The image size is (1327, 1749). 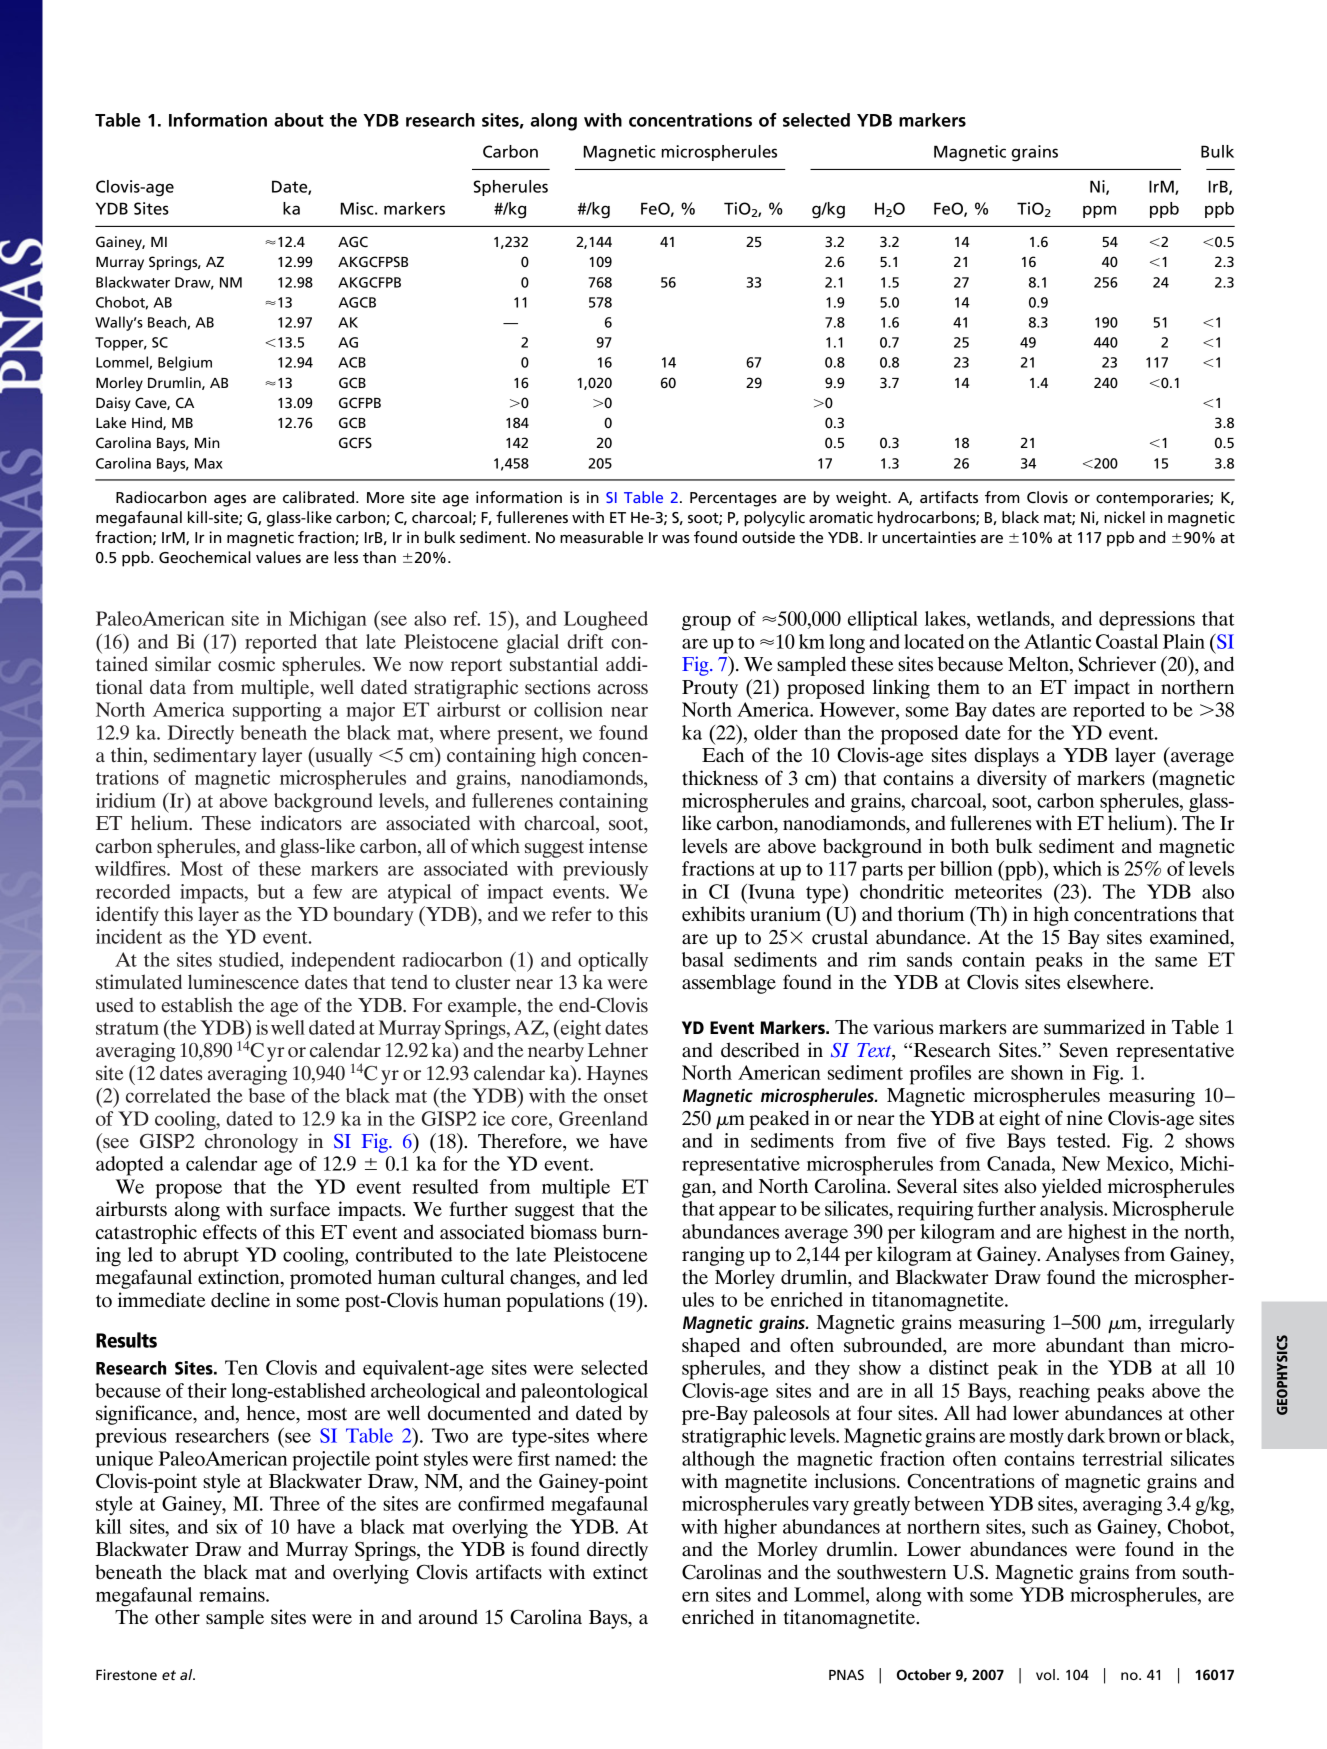 What do you see at coordinates (126, 1674) in the screenshot?
I see `Firestone` at bounding box center [126, 1674].
